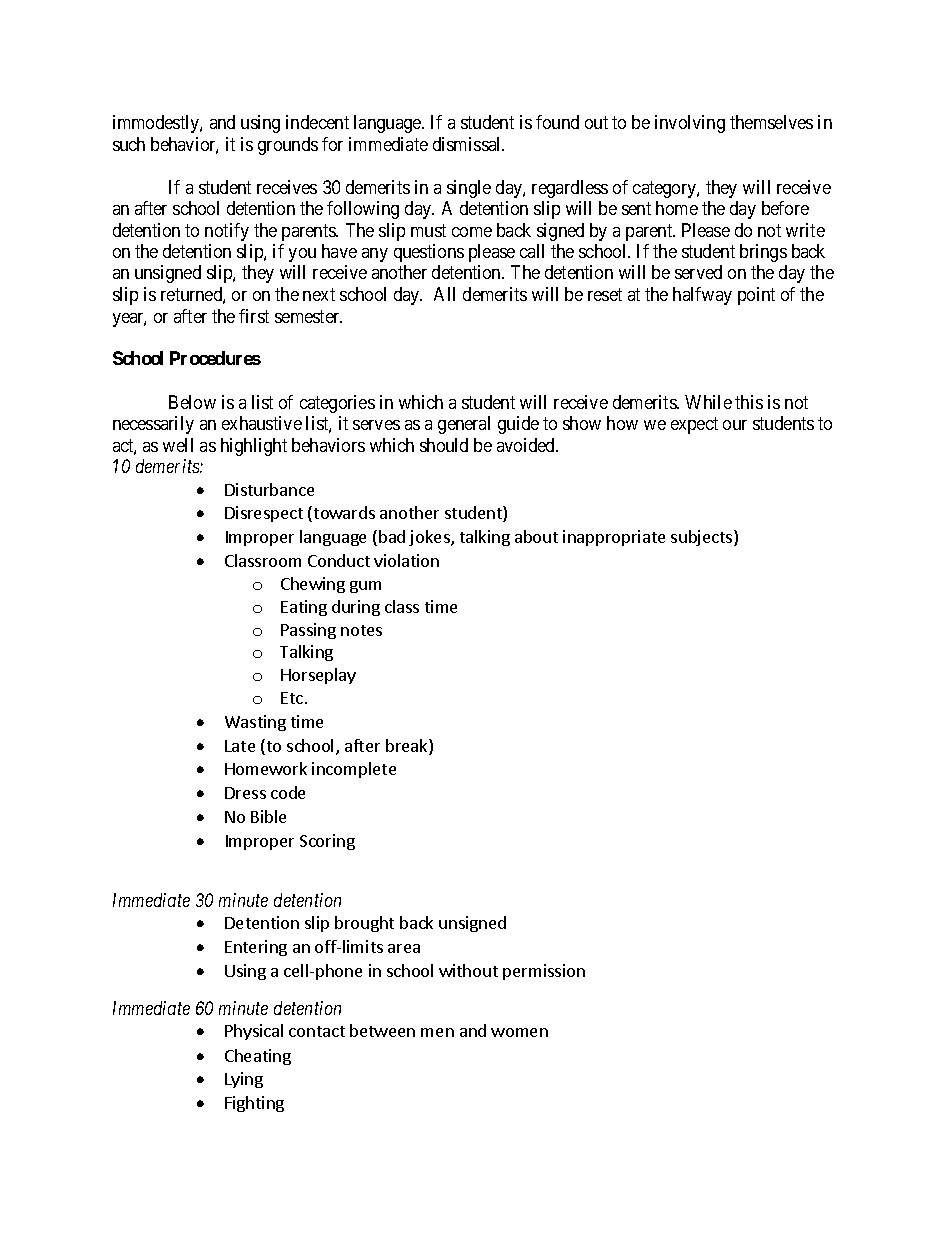 This image has width=952, height=1233. I want to click on break, so click(408, 747).
